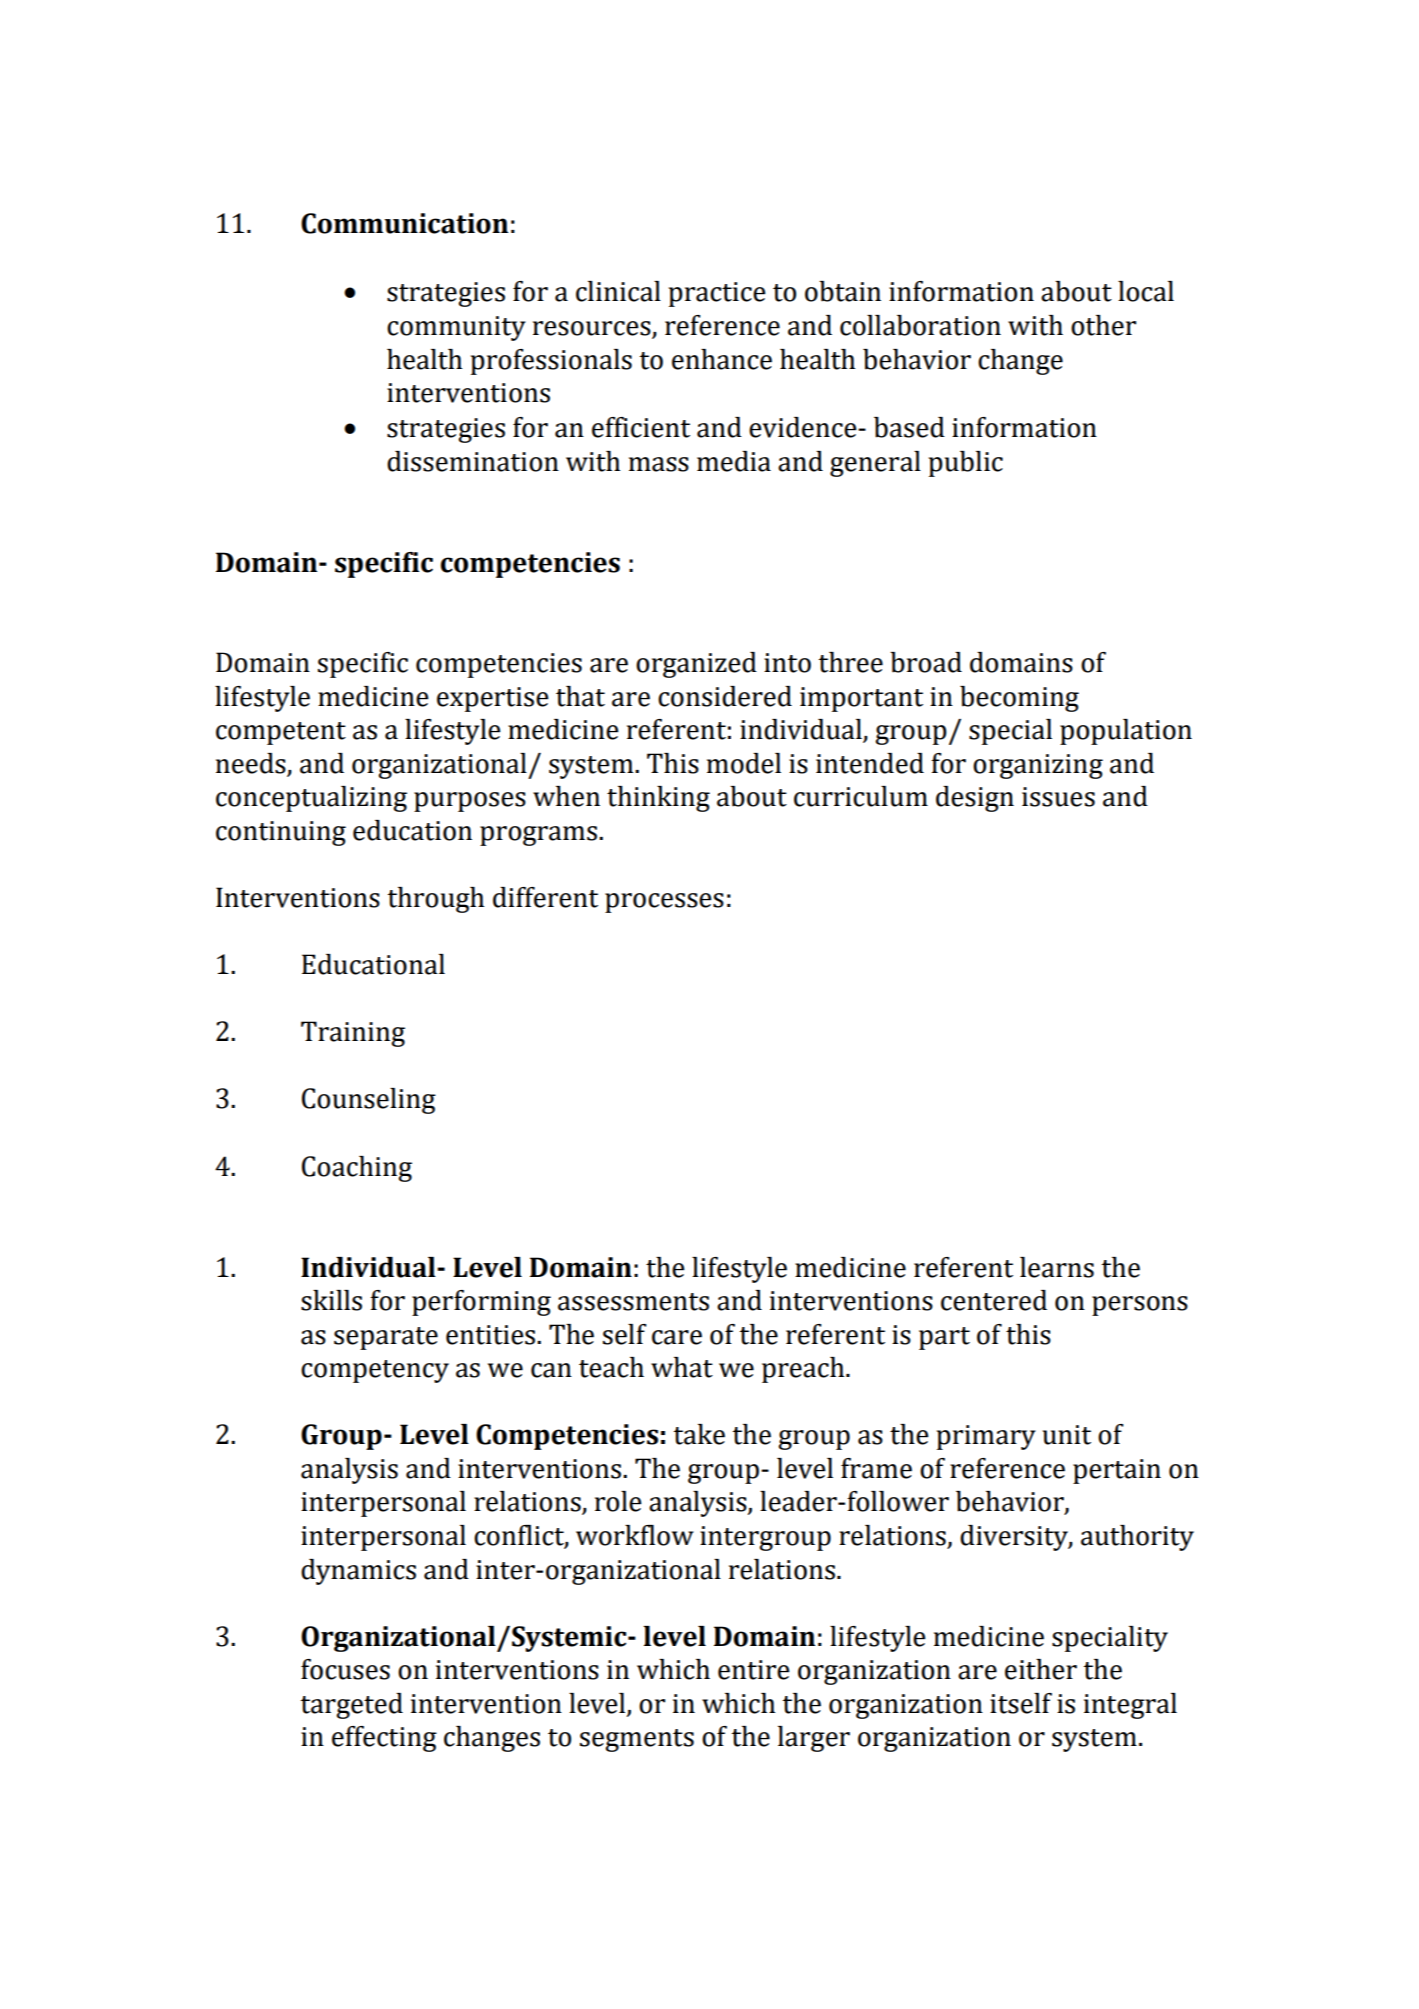 The width and height of the screenshot is (1419, 2009). I want to click on practice, so click(717, 294).
